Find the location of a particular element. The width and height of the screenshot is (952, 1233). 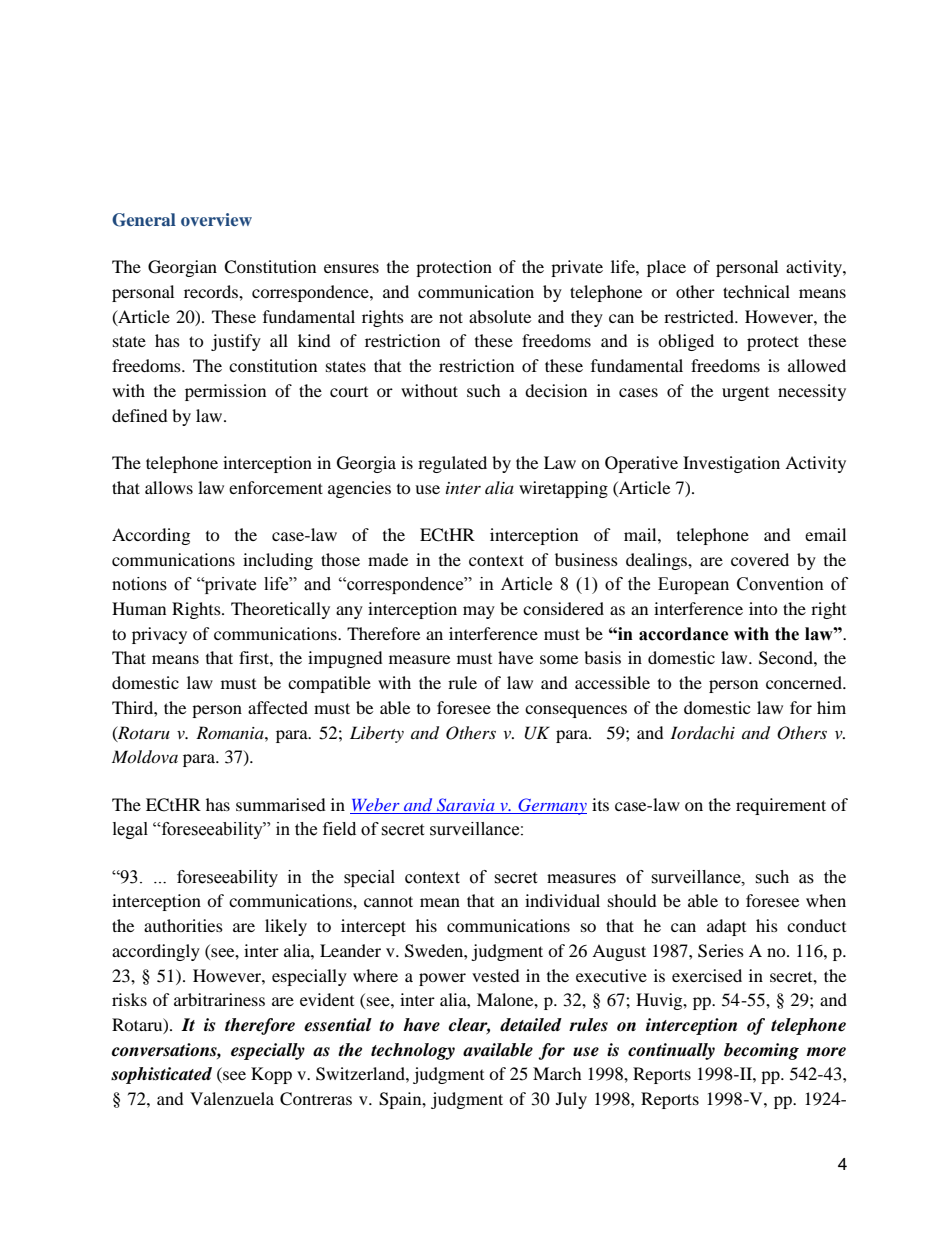

technology is located at coordinates (413, 1051).
